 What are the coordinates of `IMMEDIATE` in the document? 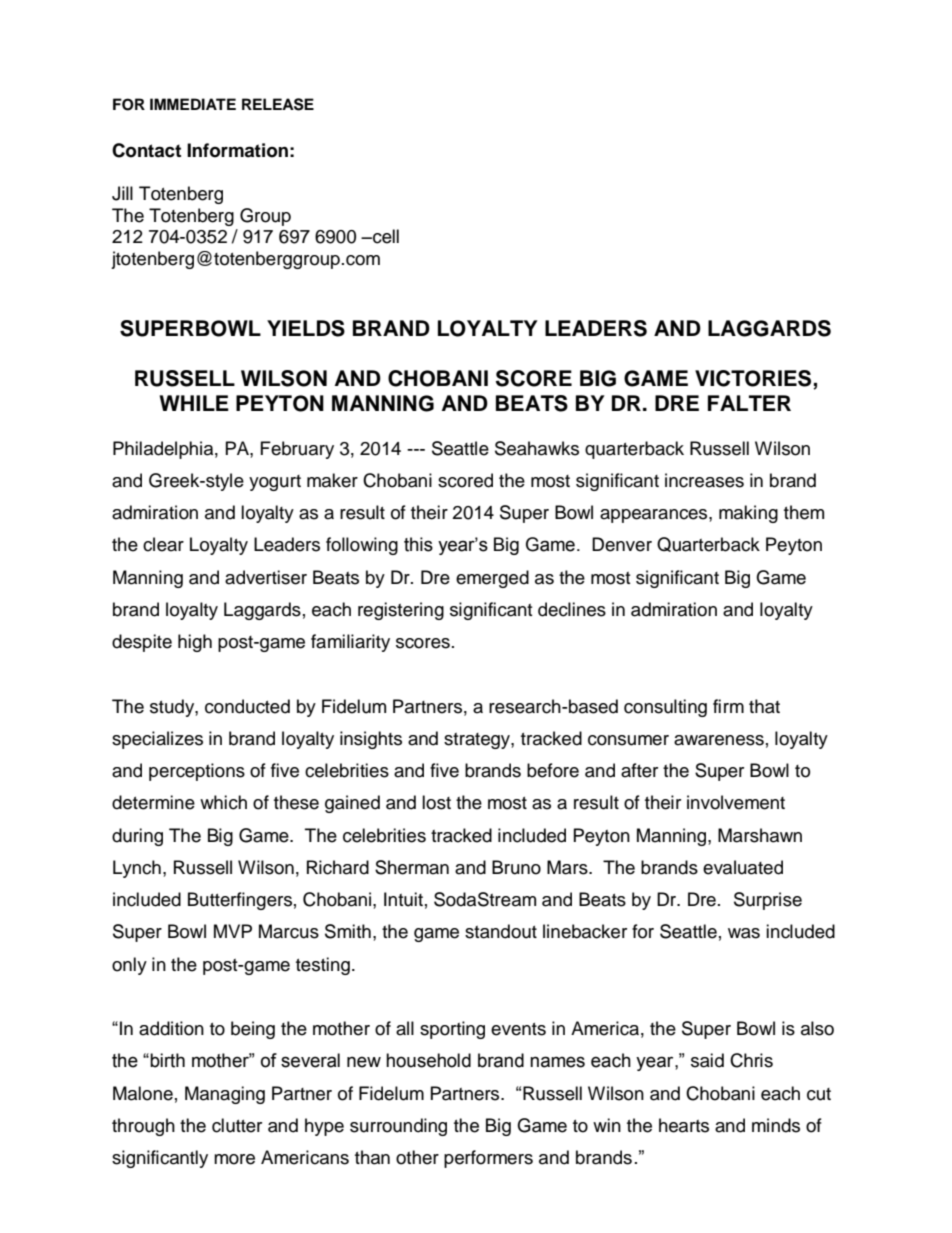 It's located at (193, 104).
